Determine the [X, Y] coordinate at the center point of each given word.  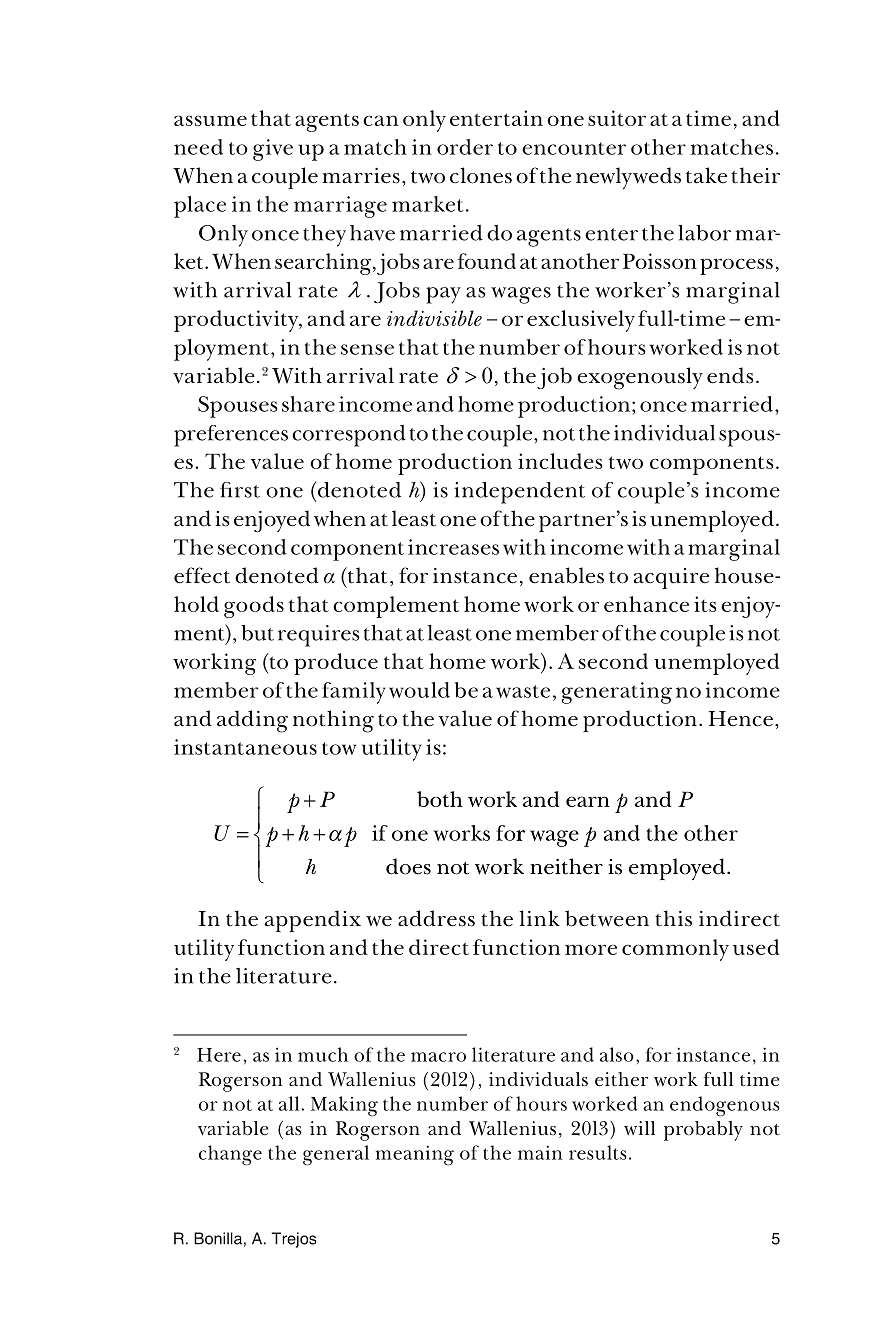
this [673, 918]
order [465, 147]
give [273, 150]
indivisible [434, 318]
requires [319, 636]
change [230, 1155]
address [436, 918]
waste [523, 691]
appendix [313, 921]
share [308, 404]
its [705, 604]
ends [730, 375]
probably [703, 1131]
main [540, 1152]
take [706, 175]
